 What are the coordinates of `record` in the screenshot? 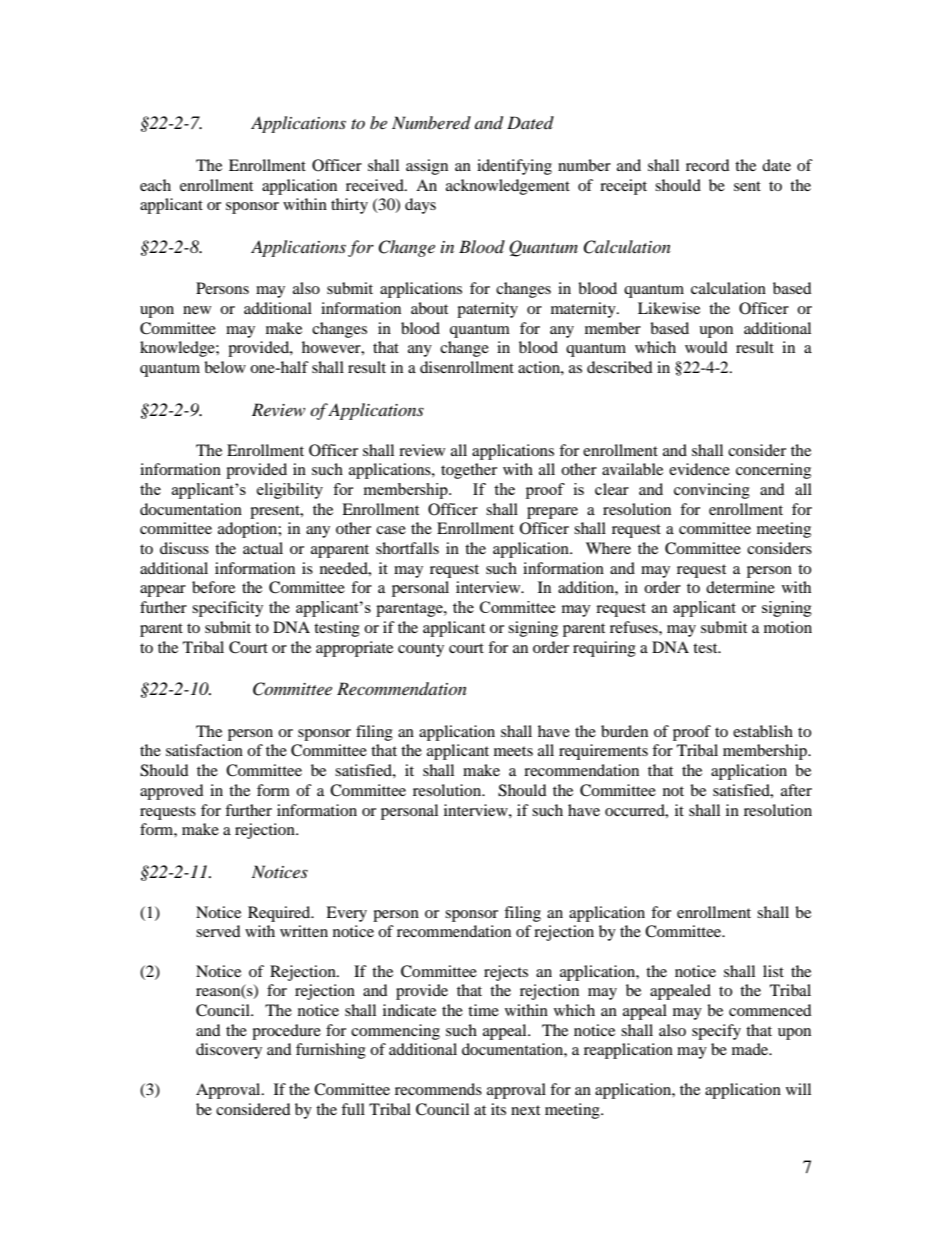 It's located at (708, 165).
